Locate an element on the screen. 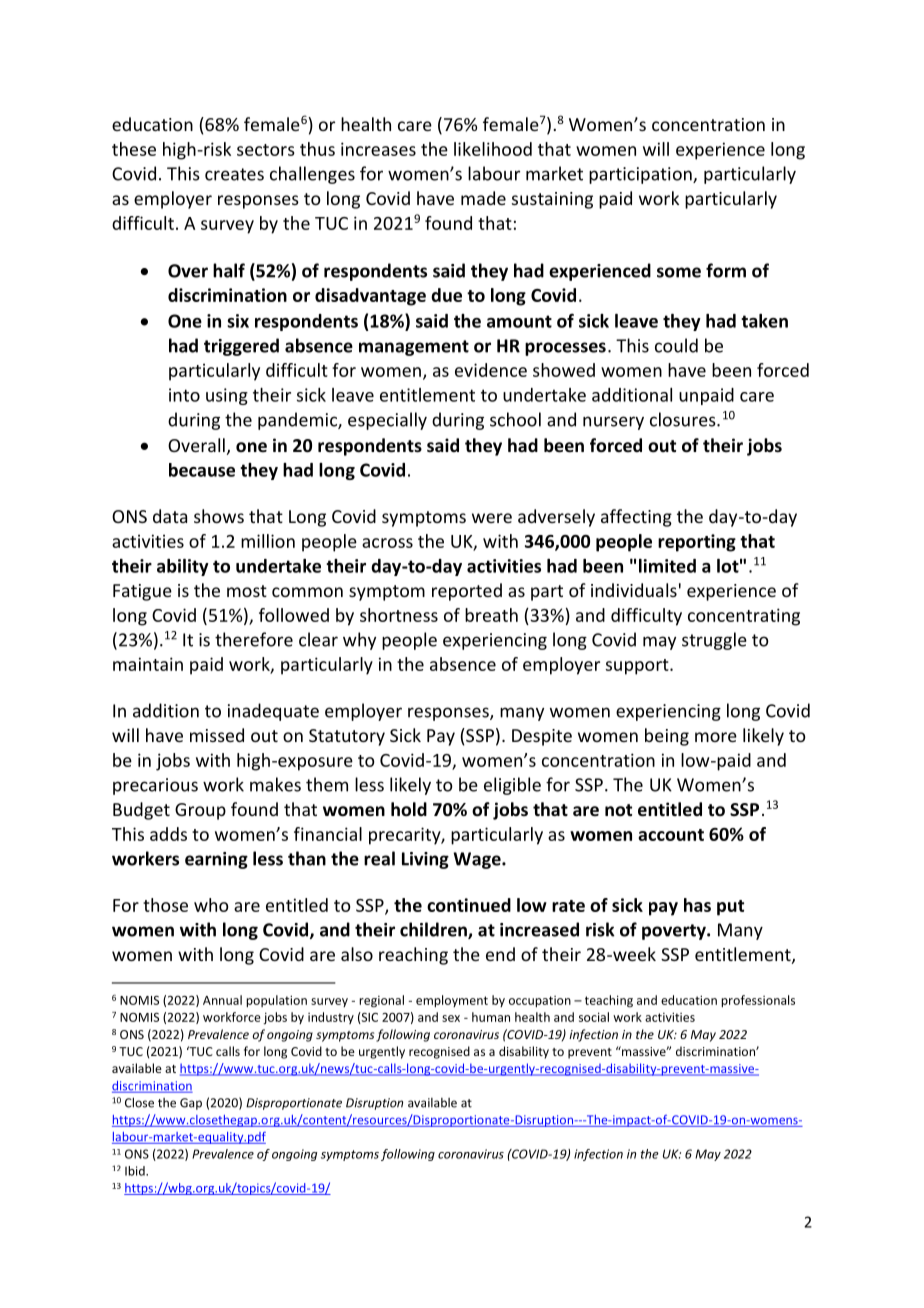 This screenshot has height=1308, width=924. continued is located at coordinates (469, 905).
